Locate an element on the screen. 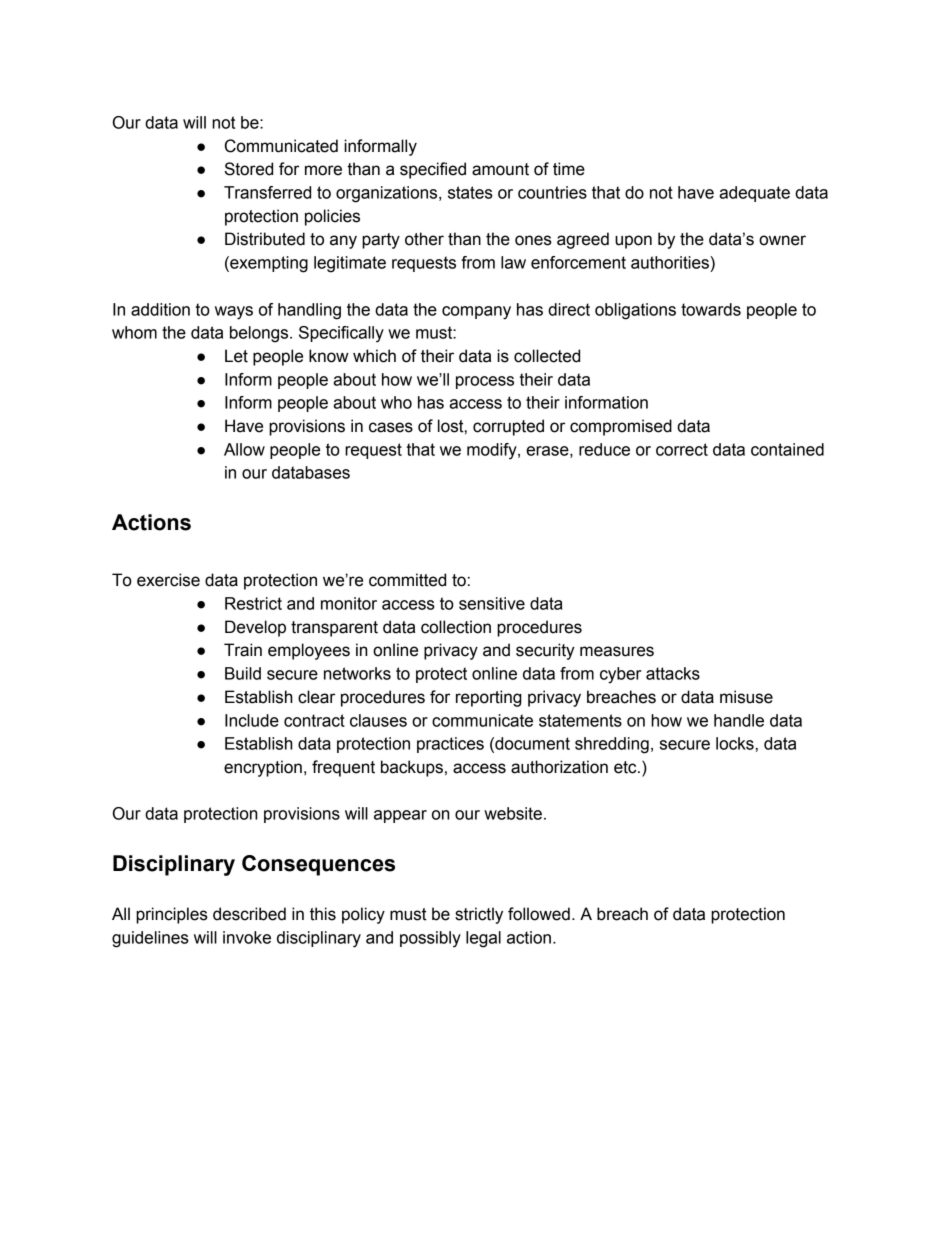 The image size is (952, 1233). Stored is located at coordinates (248, 169).
